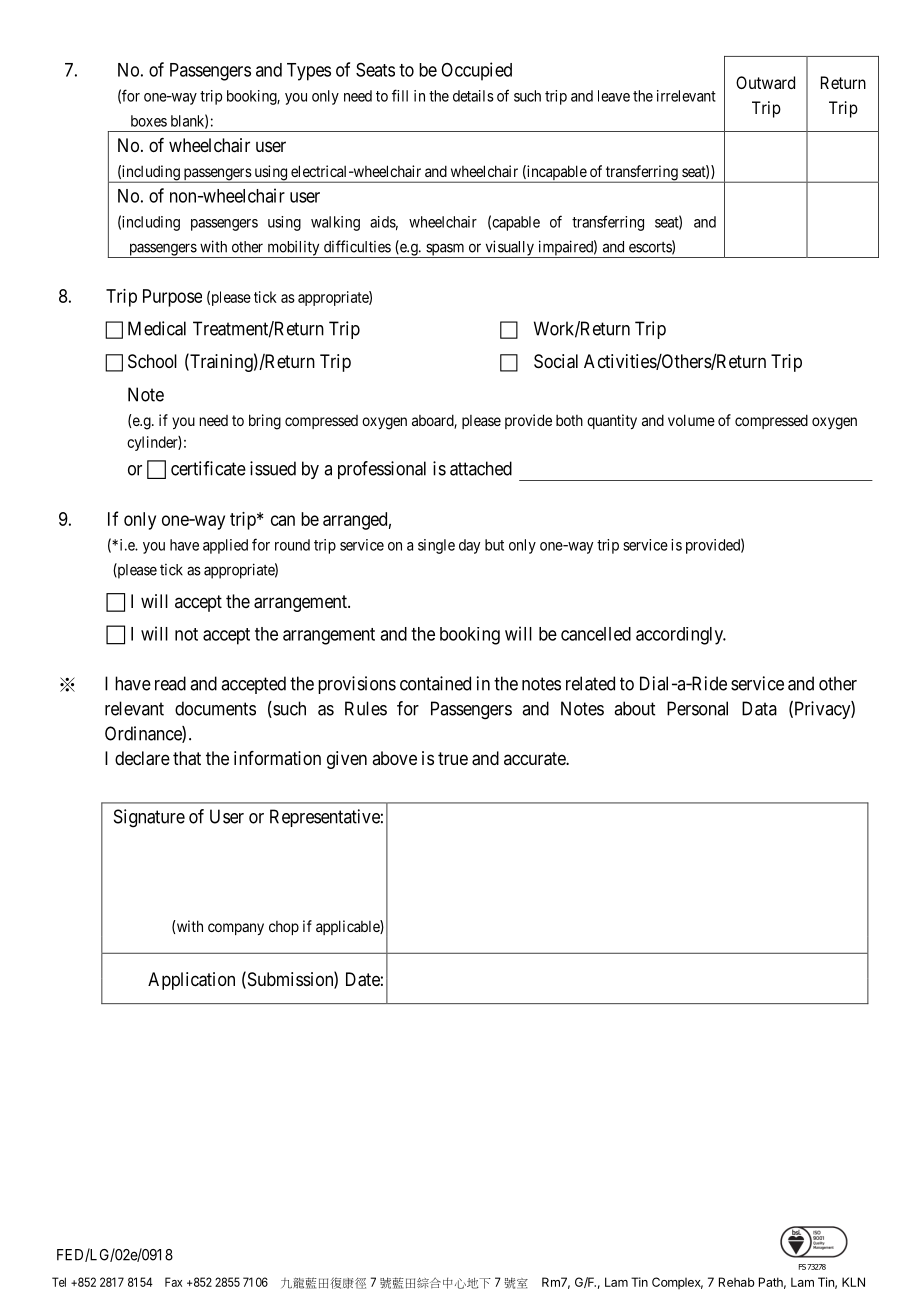  What do you see at coordinates (149, 818) in the document?
I see `Signature` at bounding box center [149, 818].
